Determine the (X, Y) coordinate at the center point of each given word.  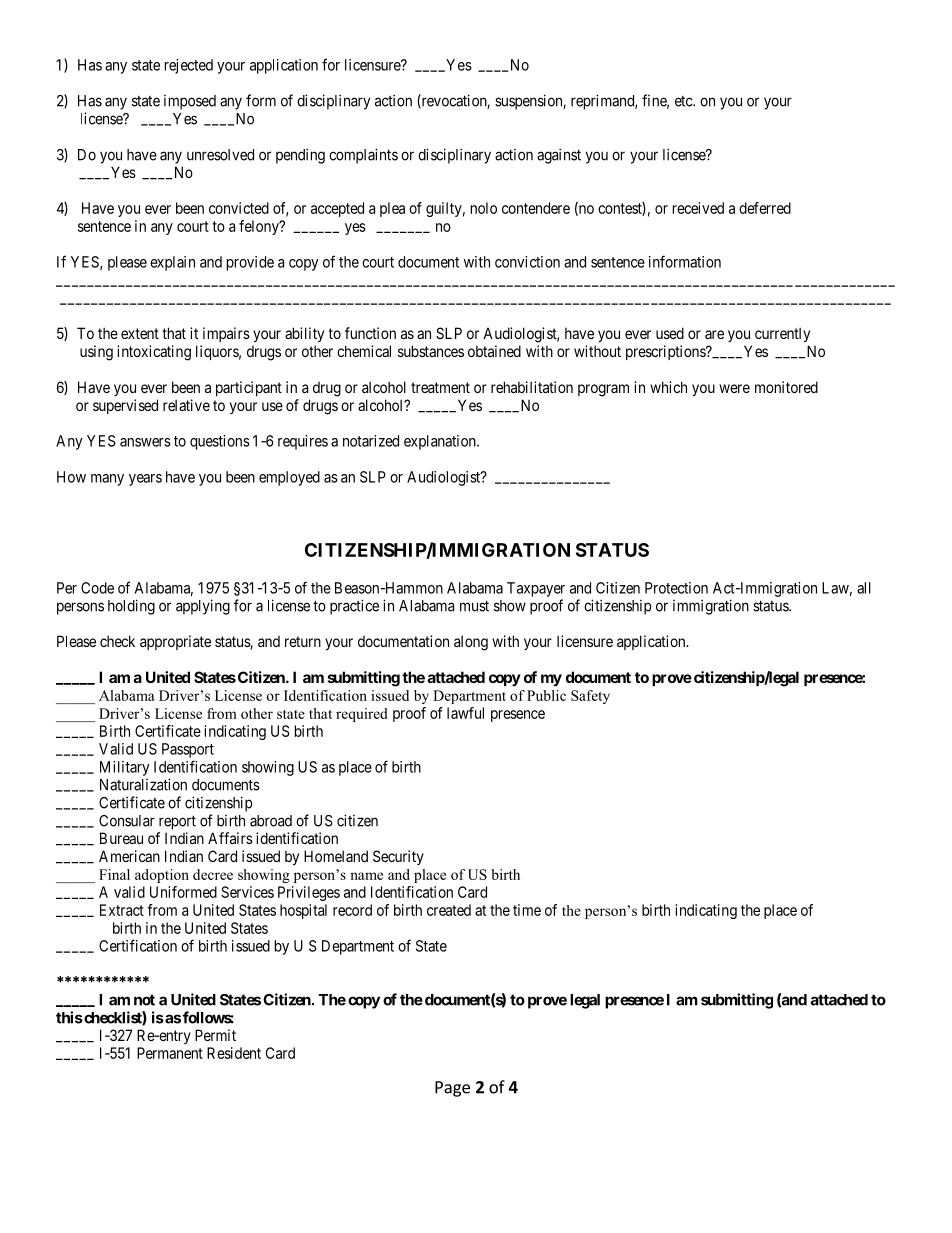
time (527, 910)
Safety (590, 697)
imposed (190, 102)
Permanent (170, 1053)
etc (684, 101)
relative (186, 405)
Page (452, 1089)
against (559, 156)
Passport (188, 750)
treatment (440, 387)
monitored (786, 387)
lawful (465, 713)
